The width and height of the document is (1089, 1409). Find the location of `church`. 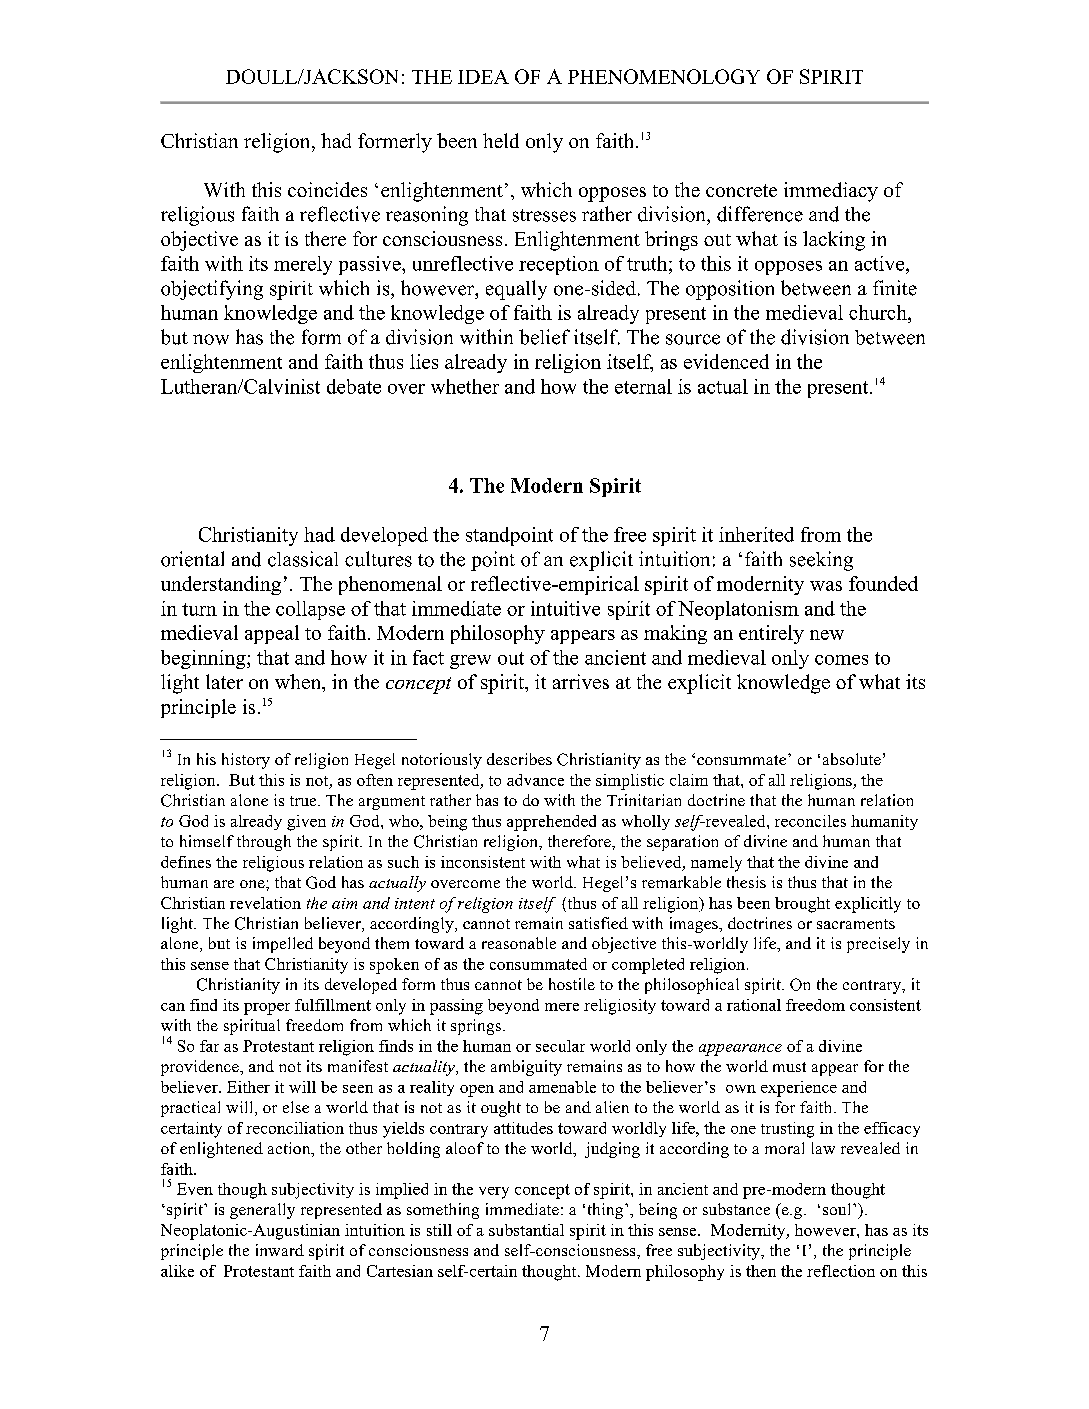

church is located at coordinates (879, 312).
